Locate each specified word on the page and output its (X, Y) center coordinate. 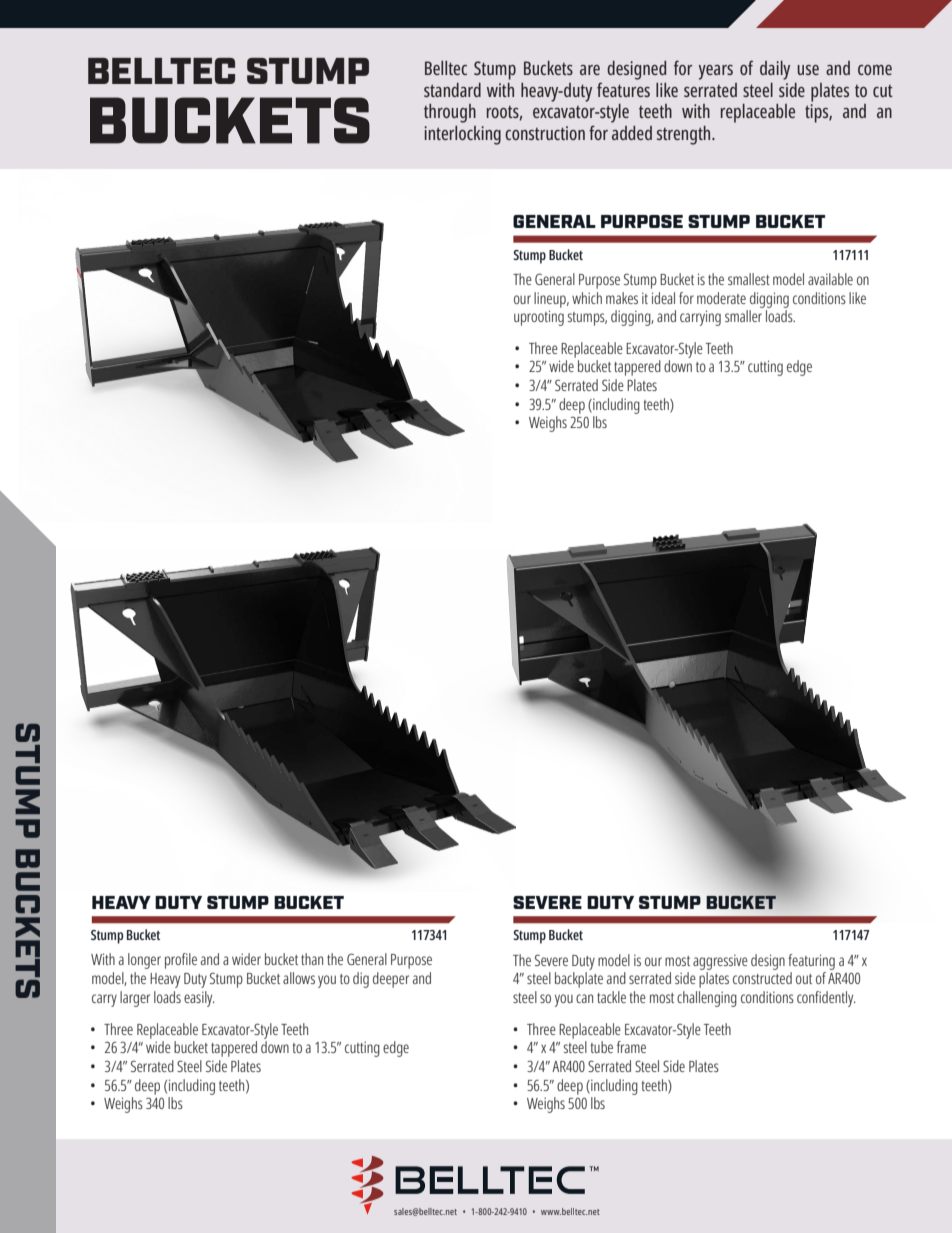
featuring (811, 962)
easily (199, 999)
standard (452, 90)
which (587, 298)
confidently (826, 999)
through (450, 113)
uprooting (539, 318)
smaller (743, 316)
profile (181, 961)
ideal (663, 298)
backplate (579, 980)
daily (775, 70)
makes (622, 298)
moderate (721, 298)
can (584, 998)
